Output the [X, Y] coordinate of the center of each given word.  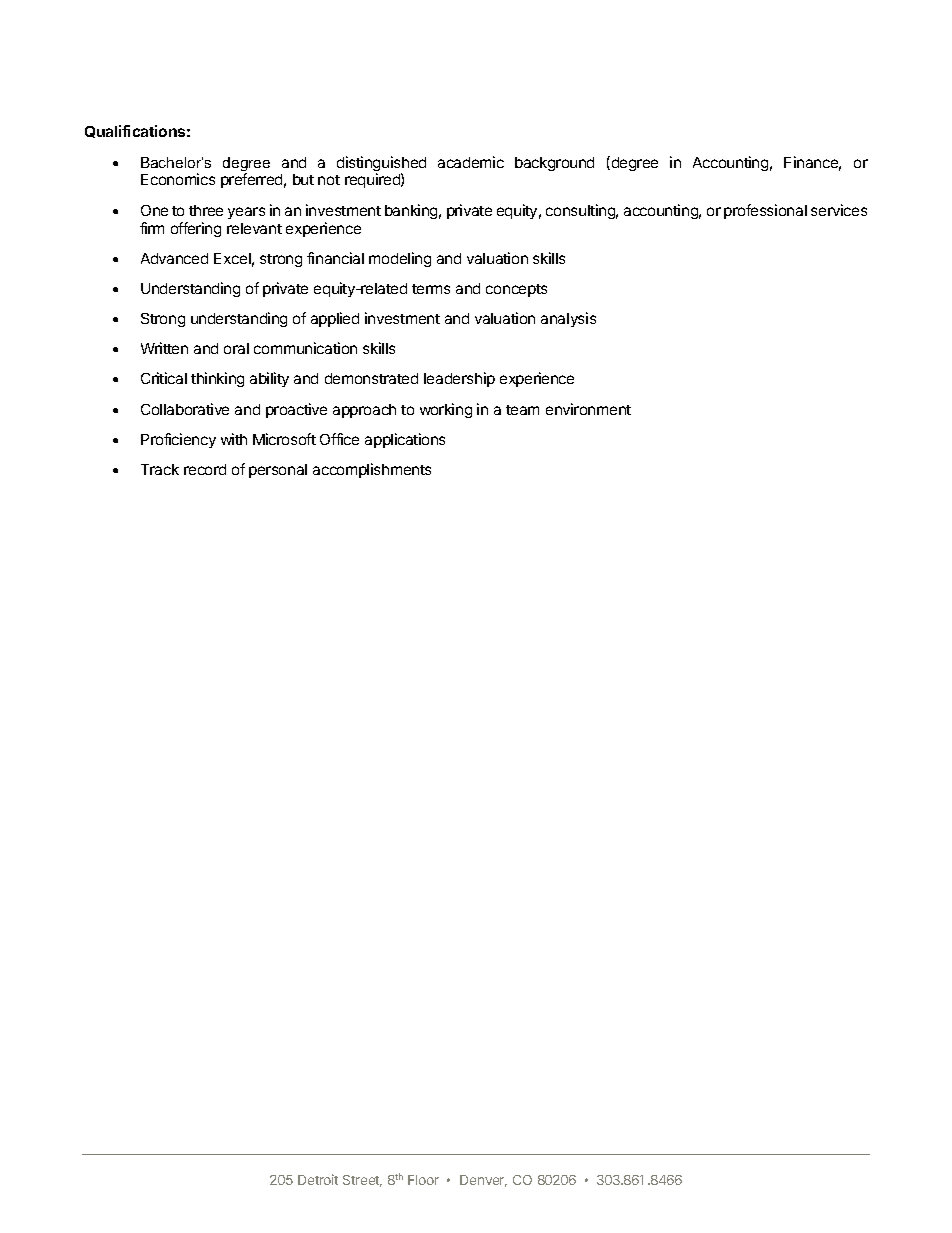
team [522, 410]
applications [405, 440]
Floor [423, 1180]
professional [765, 211]
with [234, 439]
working [446, 410]
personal [278, 471]
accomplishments [372, 470]
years [246, 213]
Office [339, 439]
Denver [483, 1181]
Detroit [318, 1179]
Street [362, 1181]
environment [588, 409]
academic [471, 162]
